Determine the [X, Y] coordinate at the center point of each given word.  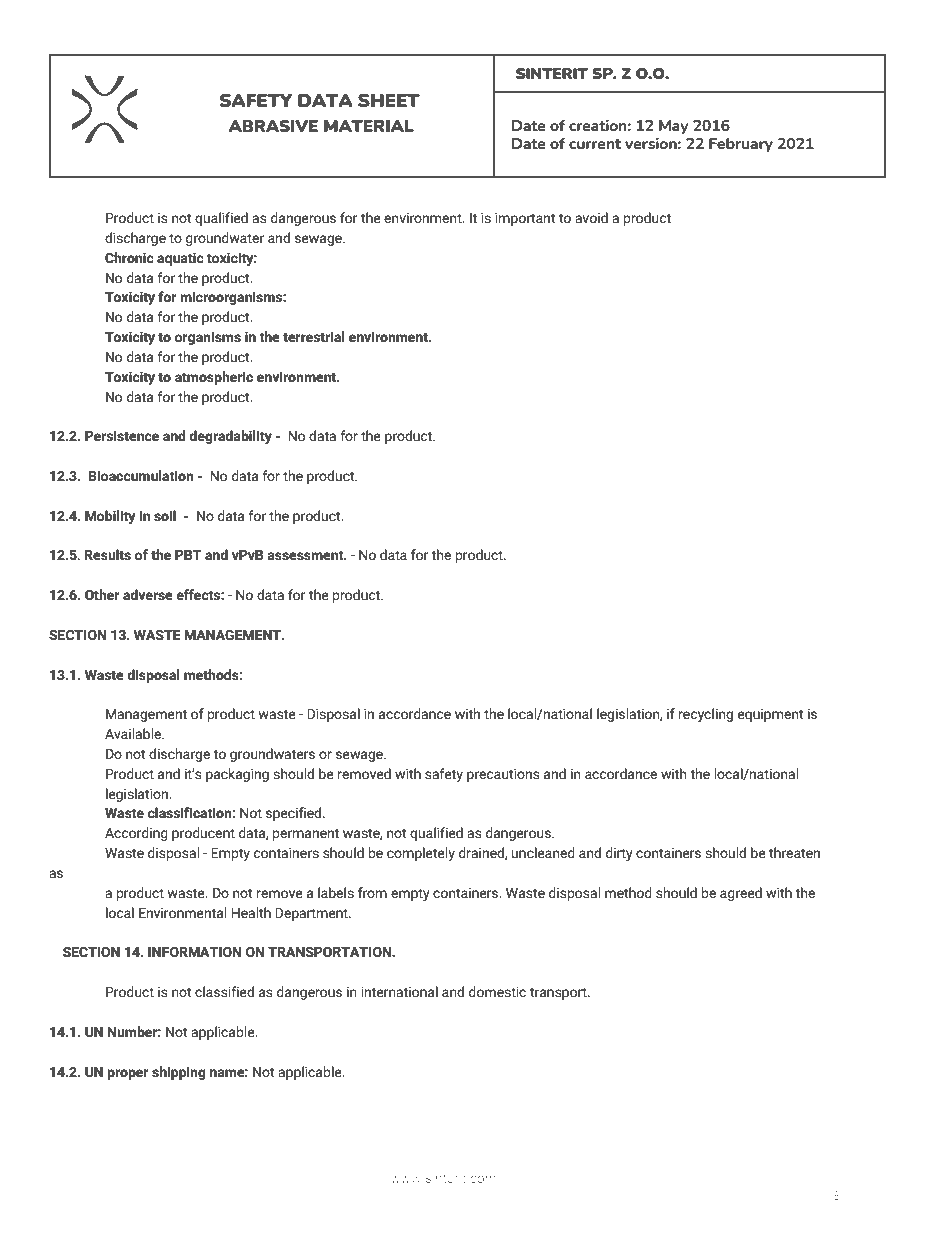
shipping [179, 1073]
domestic [497, 992]
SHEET [389, 100]
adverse [148, 595]
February [741, 145]
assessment [306, 555]
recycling [706, 715]
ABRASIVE [273, 126]
